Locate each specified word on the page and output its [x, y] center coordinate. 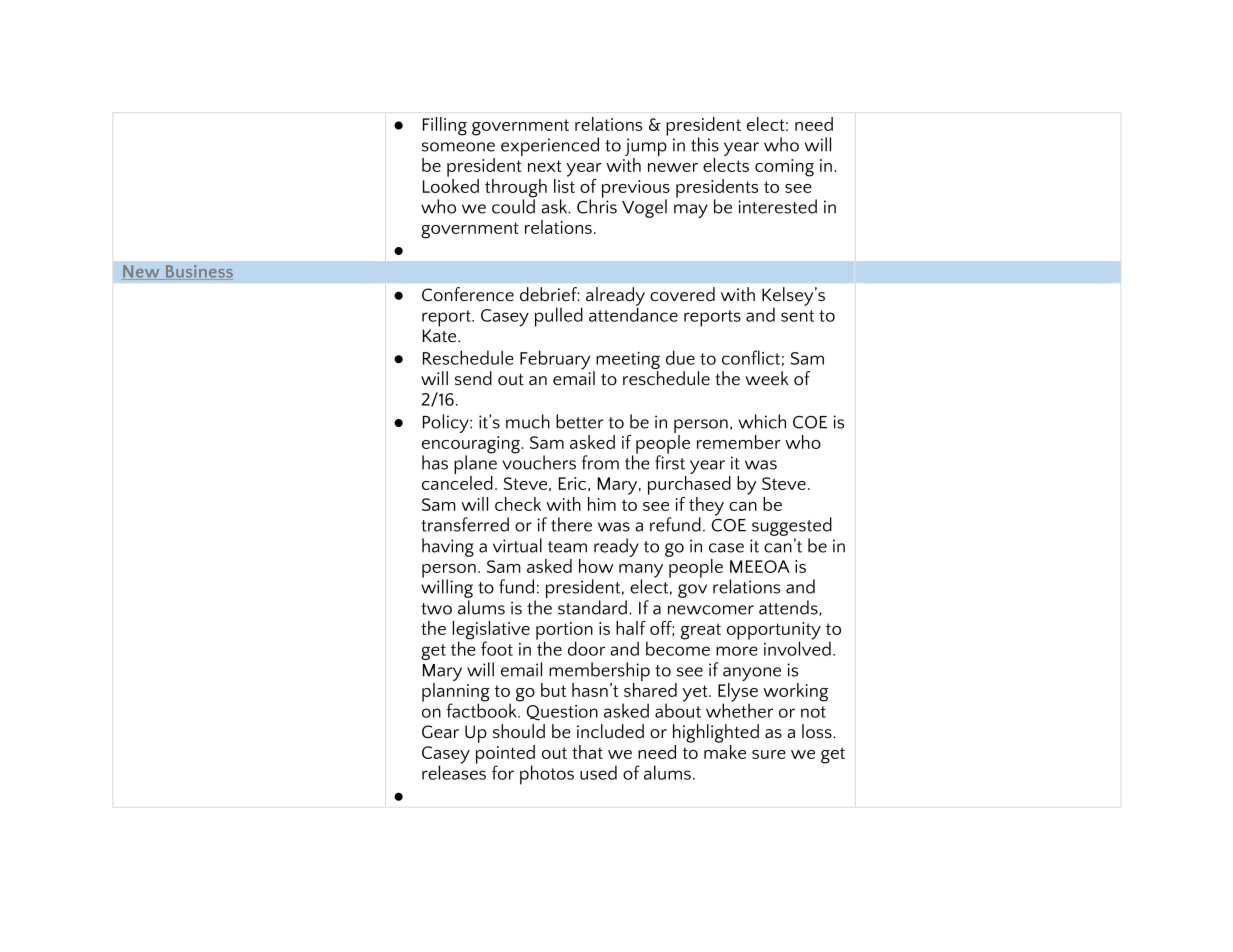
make [725, 750]
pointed [505, 754]
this [705, 144]
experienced [550, 146]
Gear [440, 732]
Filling [445, 126]
